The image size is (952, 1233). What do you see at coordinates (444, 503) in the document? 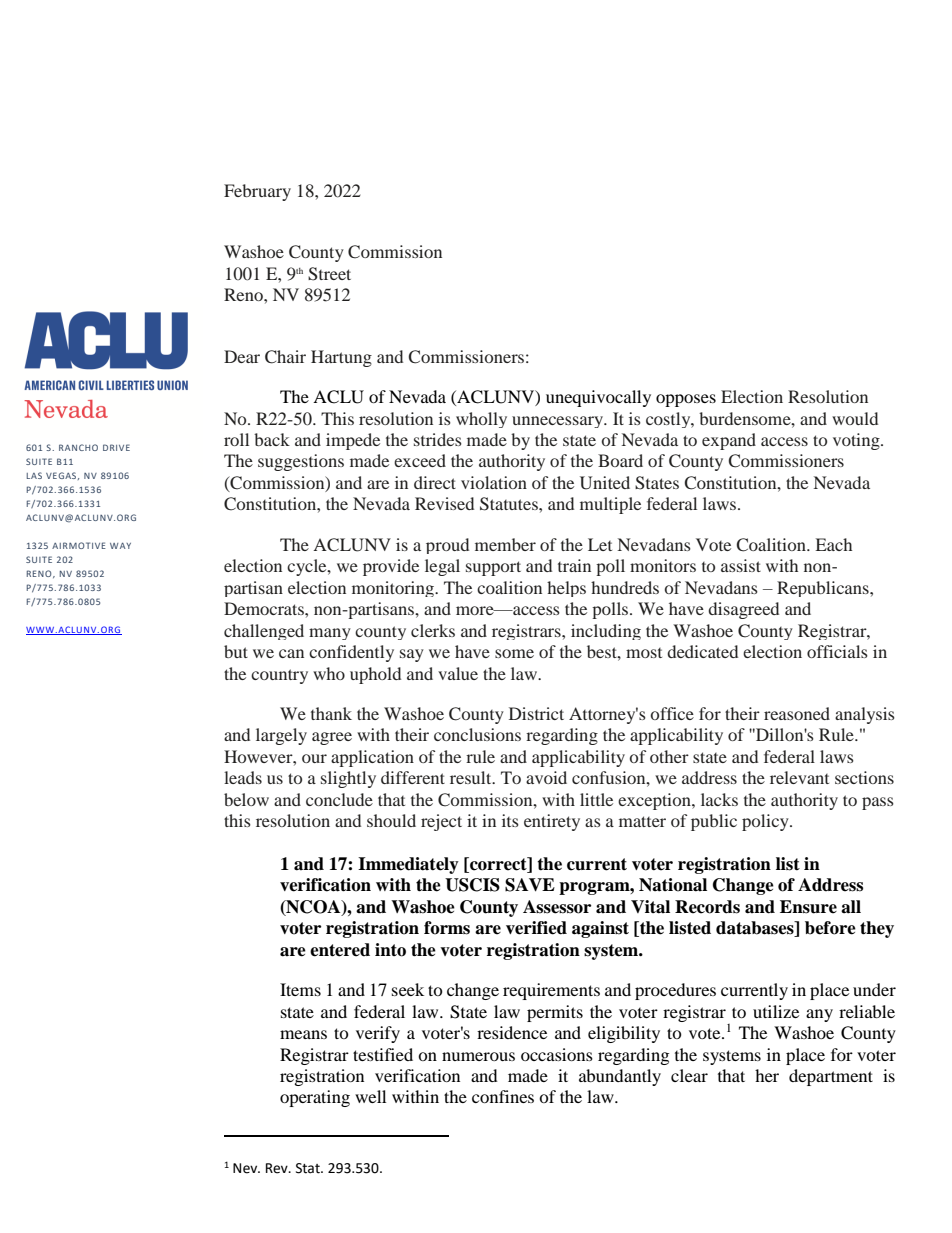
I see `Revised` at bounding box center [444, 503].
